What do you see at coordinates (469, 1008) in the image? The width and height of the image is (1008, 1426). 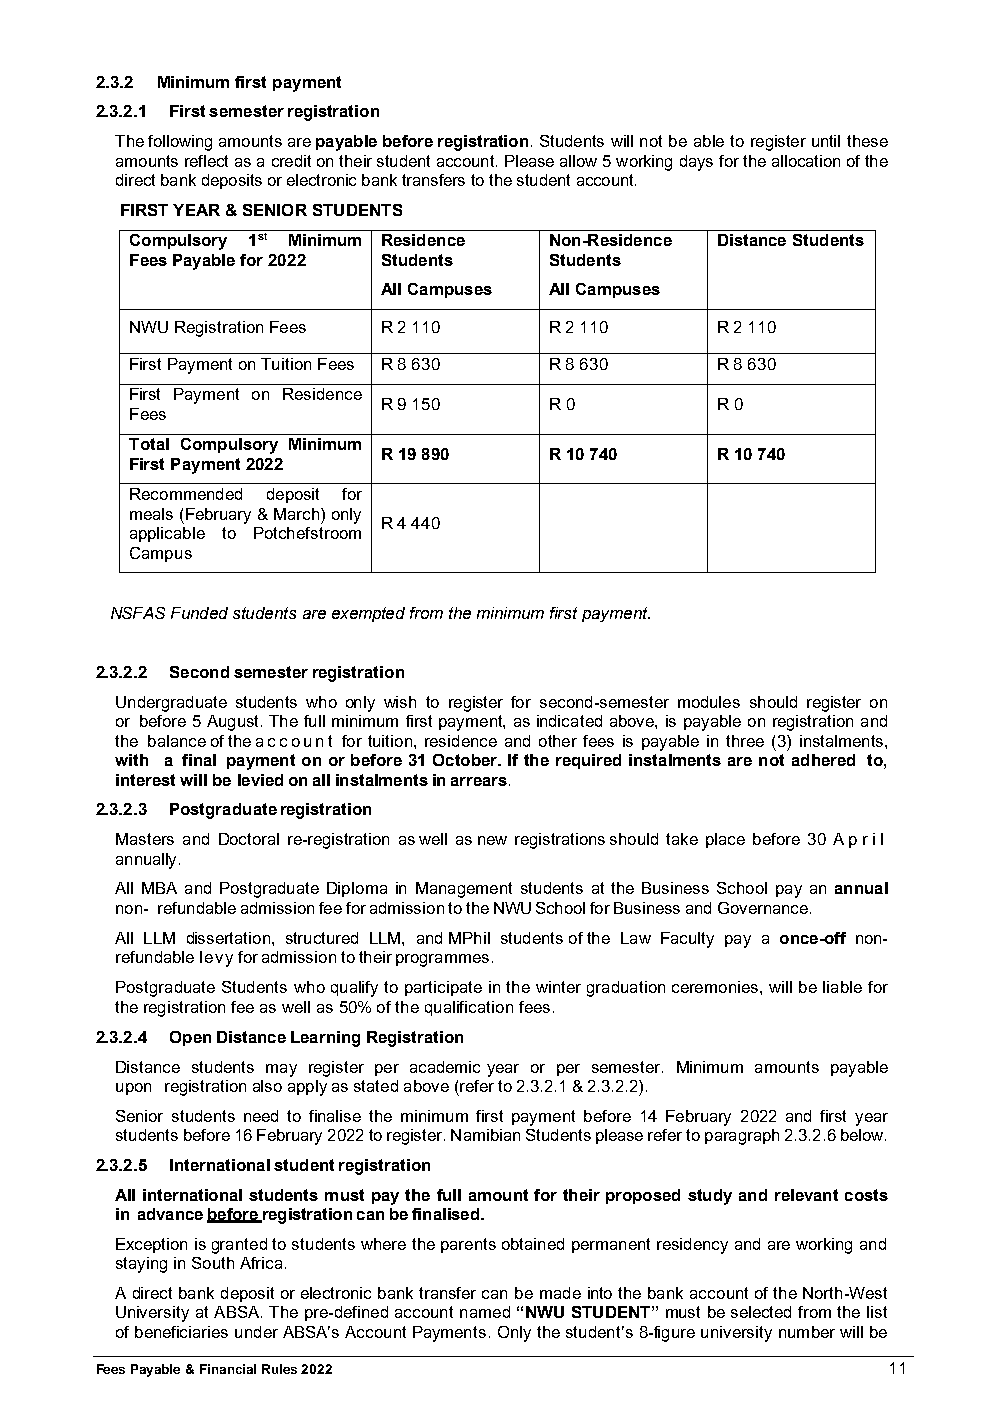 I see `qualification` at bounding box center [469, 1008].
